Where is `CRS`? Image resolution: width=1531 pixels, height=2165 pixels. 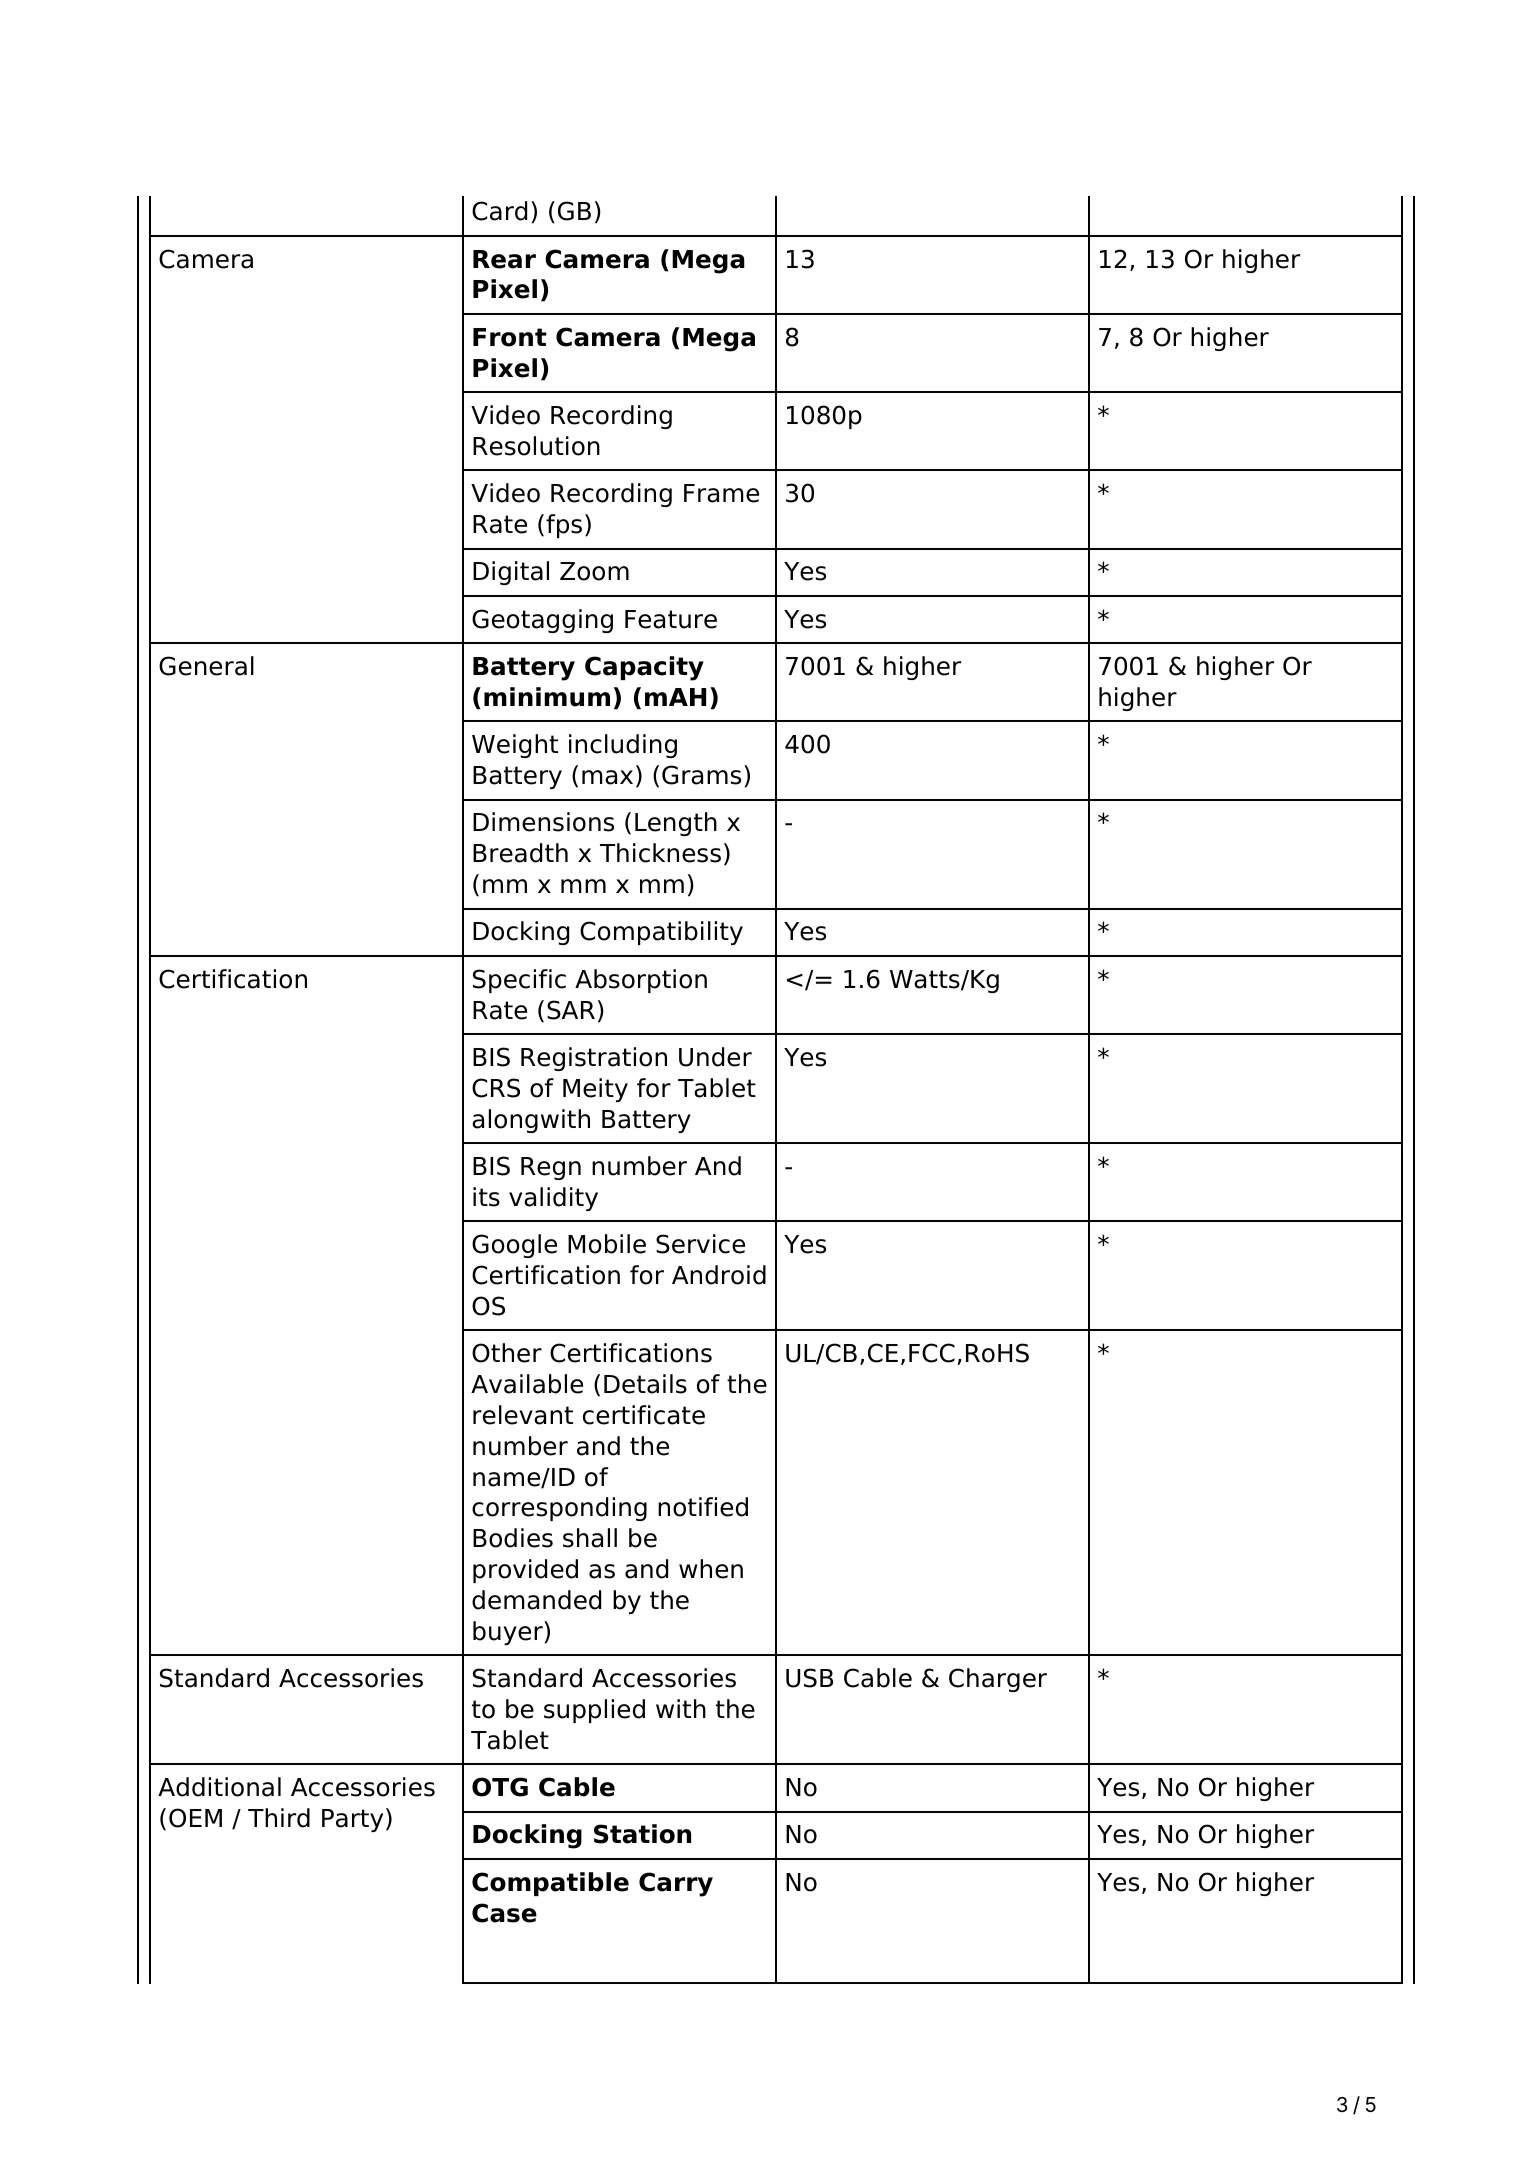 CRS is located at coordinates (496, 1088).
